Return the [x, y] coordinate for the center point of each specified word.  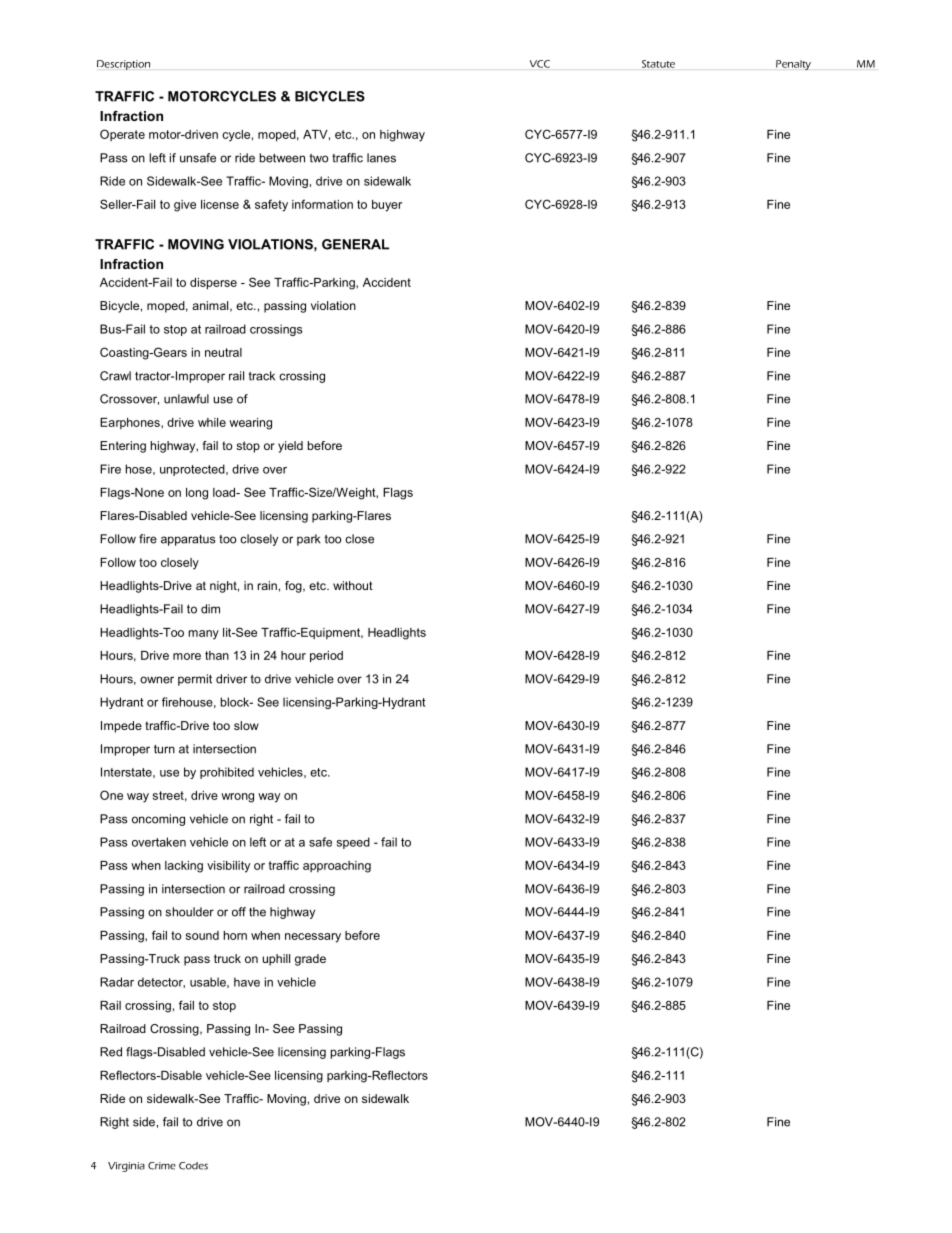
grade [310, 960]
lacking [184, 867]
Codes [193, 1166]
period [326, 657]
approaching [337, 867]
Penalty [793, 65]
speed [353, 843]
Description [123, 65]
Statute [658, 64]
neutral [223, 352]
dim [210, 609]
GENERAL [355, 244]
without [353, 585]
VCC [540, 64]
